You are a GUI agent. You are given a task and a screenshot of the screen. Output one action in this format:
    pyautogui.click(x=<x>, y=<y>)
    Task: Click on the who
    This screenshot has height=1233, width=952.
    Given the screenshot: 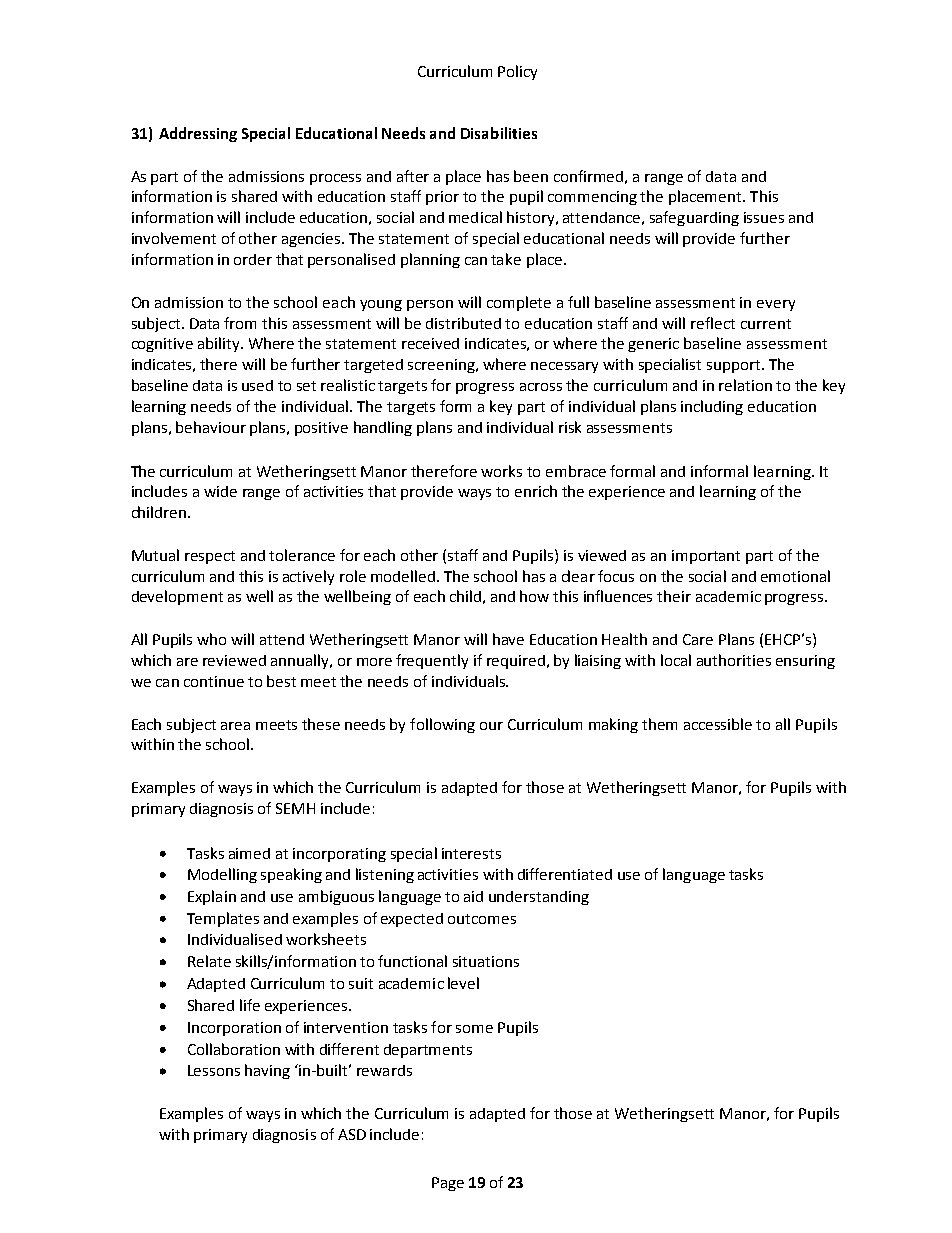 What is the action you would take?
    pyautogui.click(x=211, y=639)
